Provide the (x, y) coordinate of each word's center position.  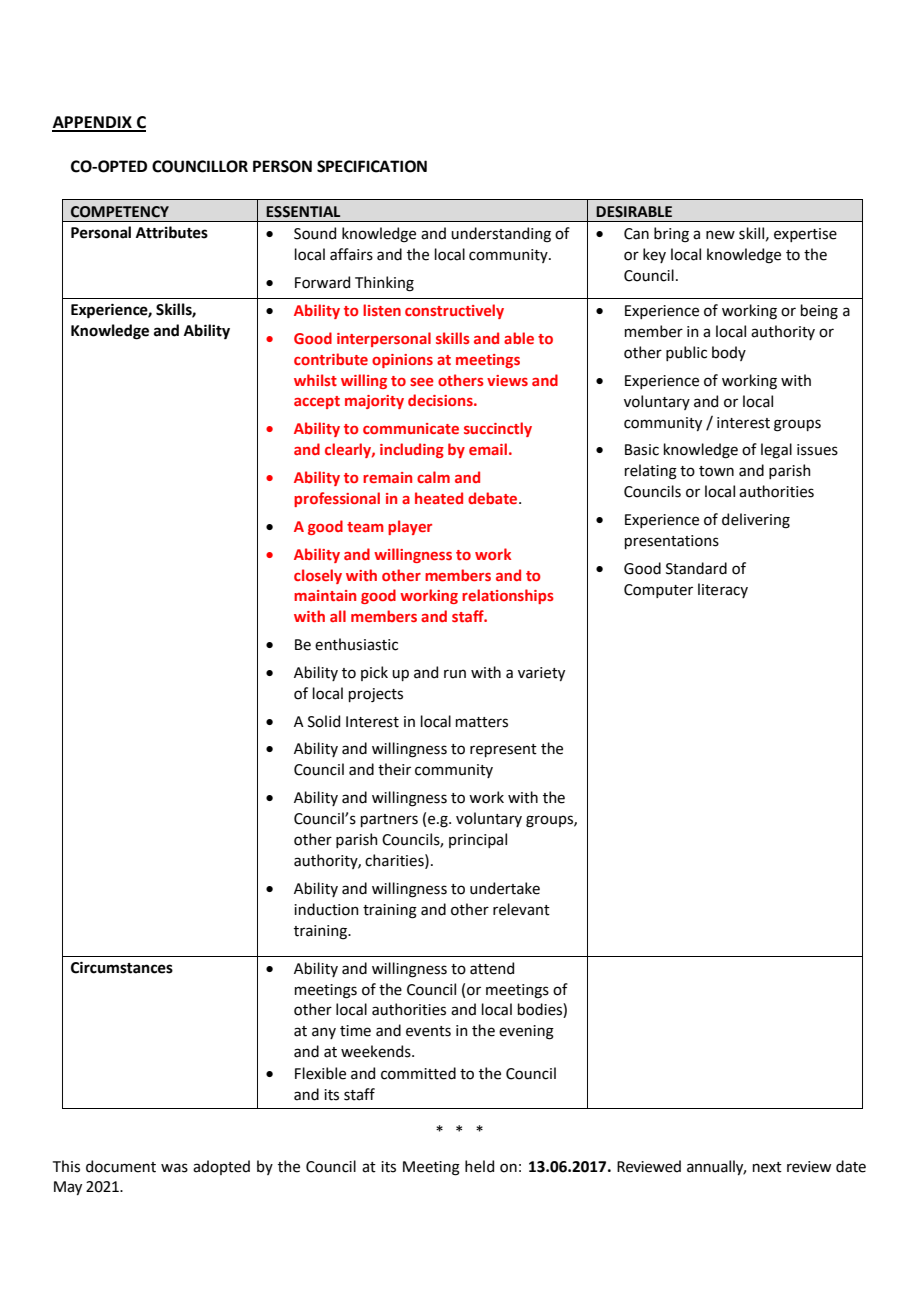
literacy (723, 590)
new (720, 235)
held (479, 1166)
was (174, 1168)
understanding (501, 235)
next (767, 1167)
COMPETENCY (120, 212)
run (455, 674)
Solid (324, 721)
